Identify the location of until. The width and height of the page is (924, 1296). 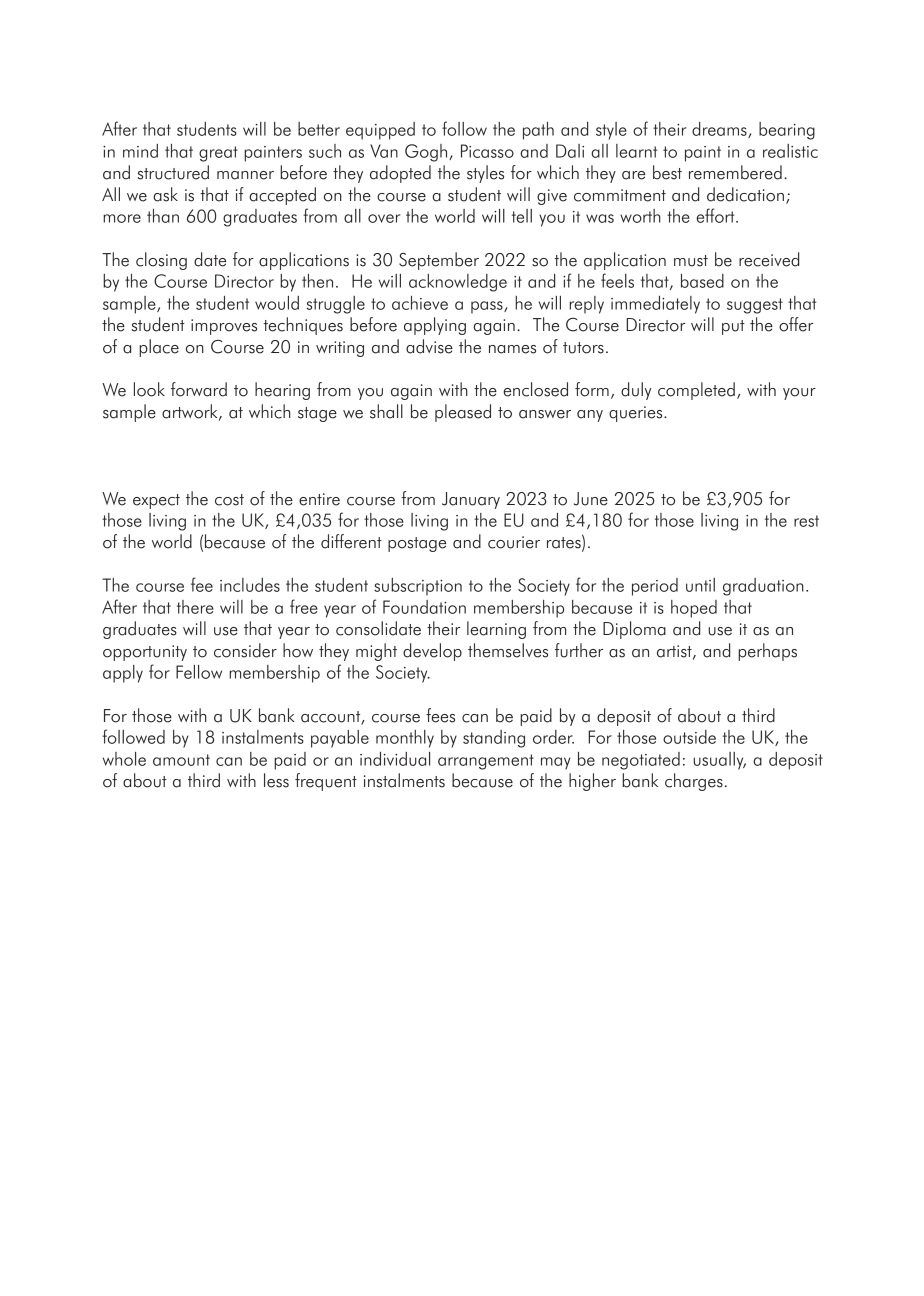
(700, 585).
